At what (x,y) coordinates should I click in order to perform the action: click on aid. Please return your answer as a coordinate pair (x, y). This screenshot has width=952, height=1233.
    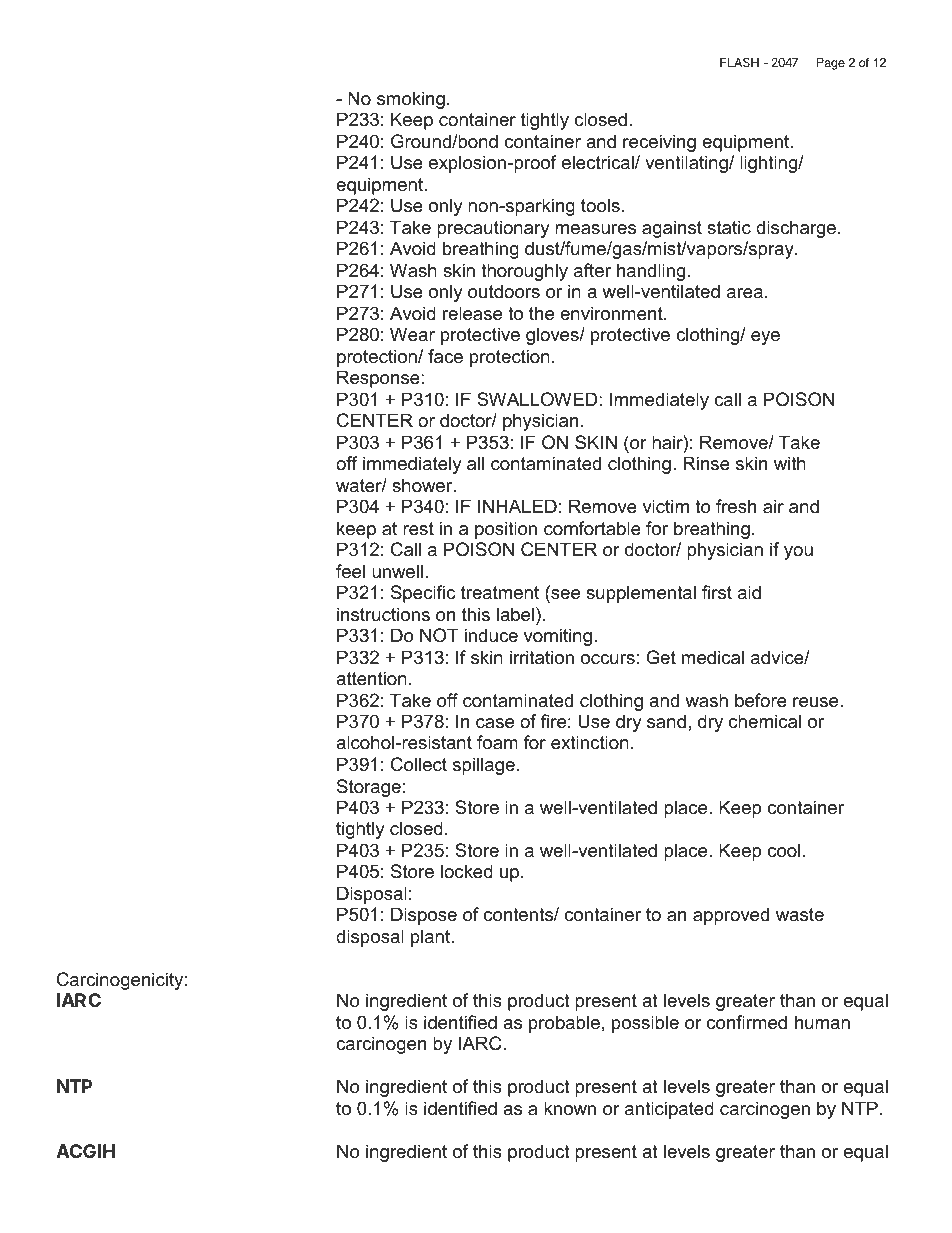
    Looking at the image, I should click on (749, 592).
